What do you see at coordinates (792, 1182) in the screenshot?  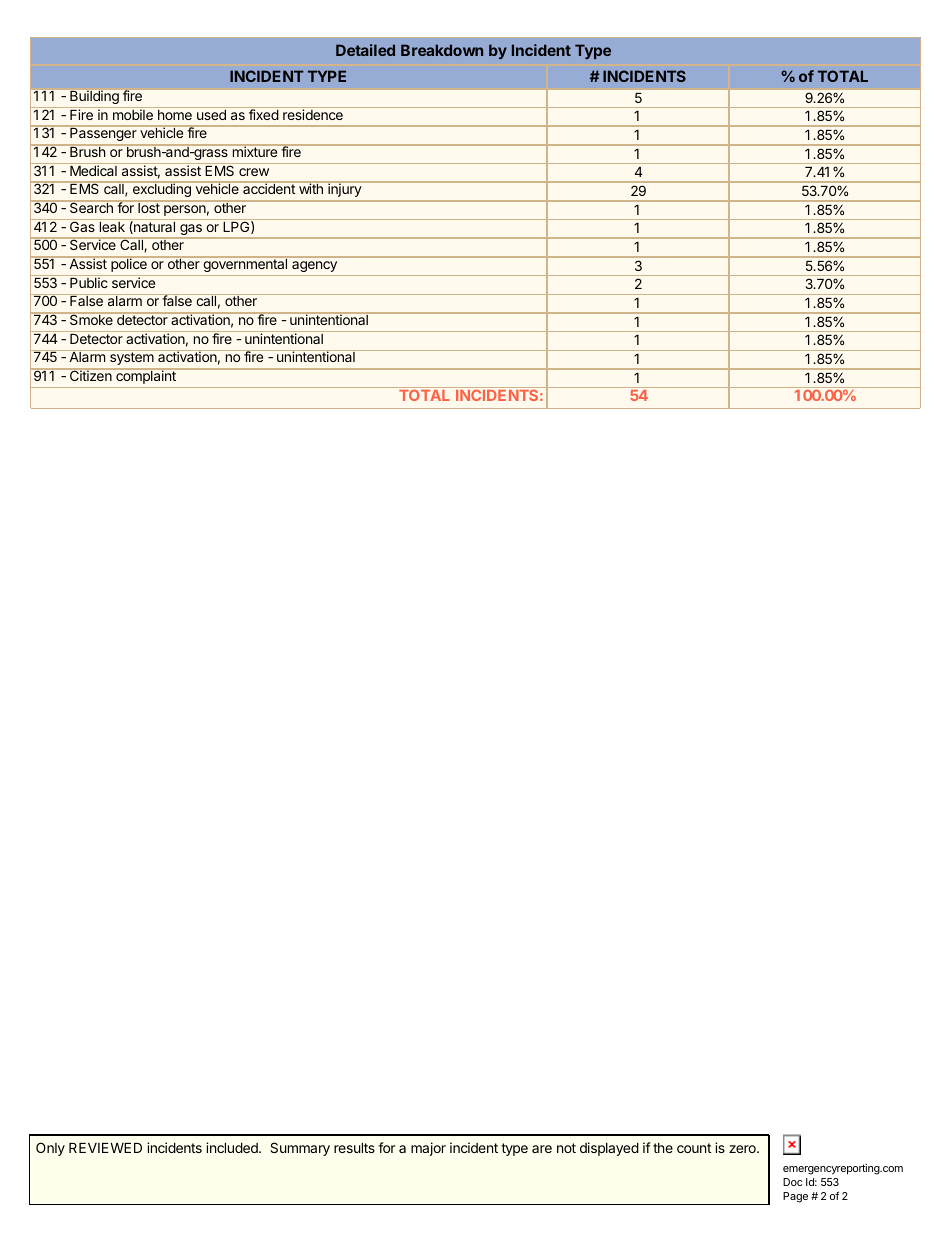 I see `Doc` at bounding box center [792, 1182].
